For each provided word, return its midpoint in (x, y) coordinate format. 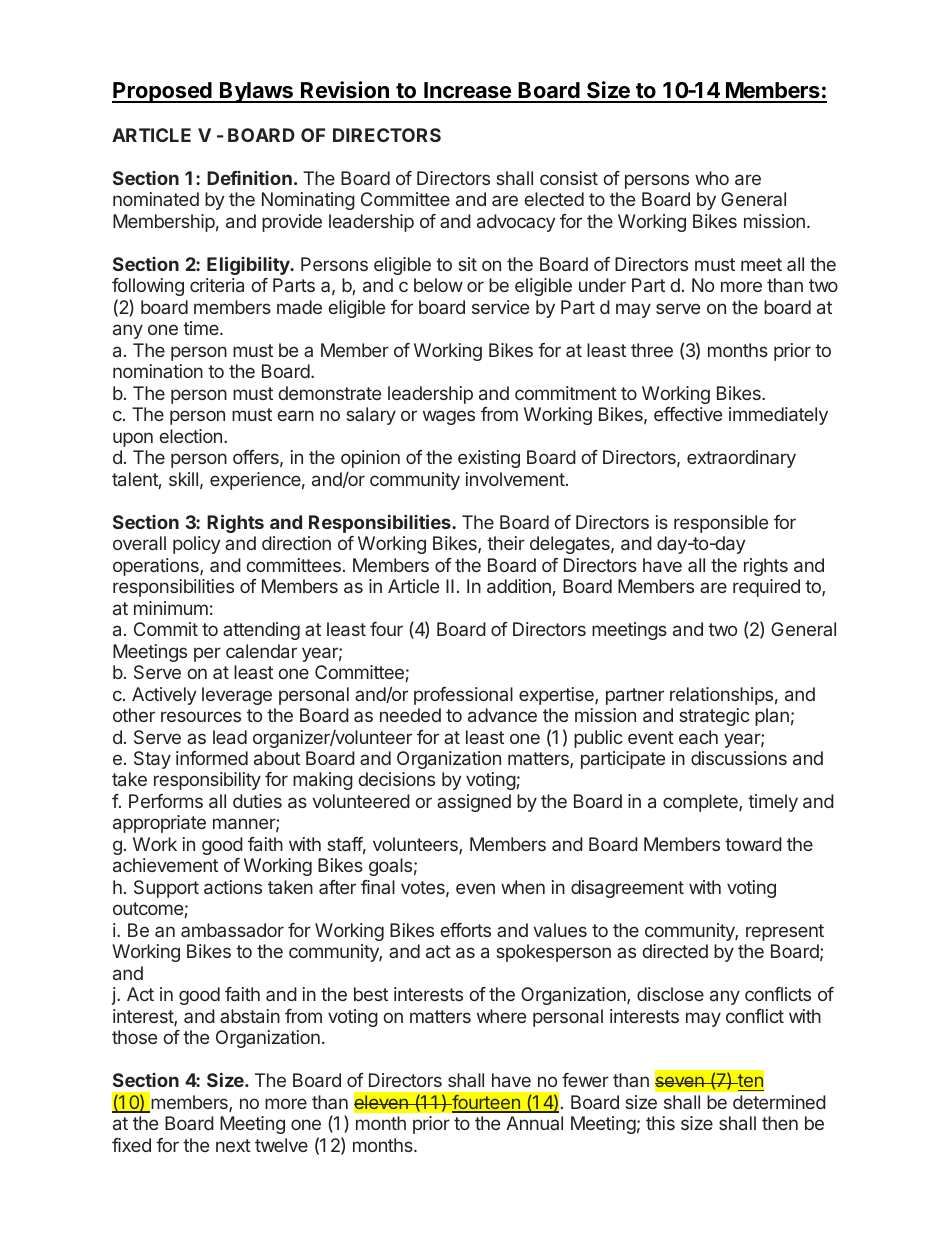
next (233, 1145)
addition (519, 586)
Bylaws (256, 92)
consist (569, 178)
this (660, 1123)
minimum (171, 608)
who (712, 178)
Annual (534, 1123)
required (766, 588)
